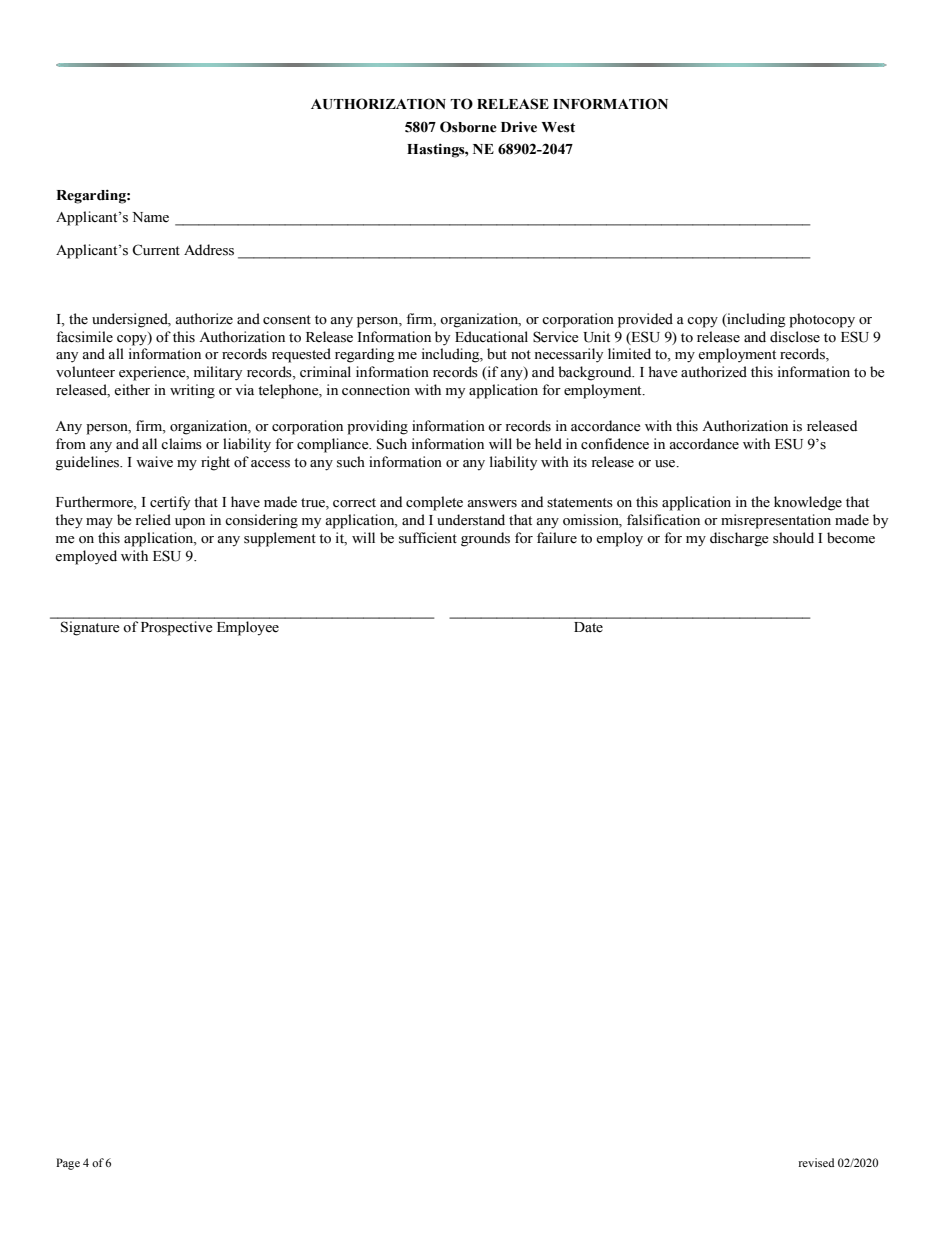  Describe the element at coordinates (468, 127) in the screenshot. I see `Osborne` at that location.
